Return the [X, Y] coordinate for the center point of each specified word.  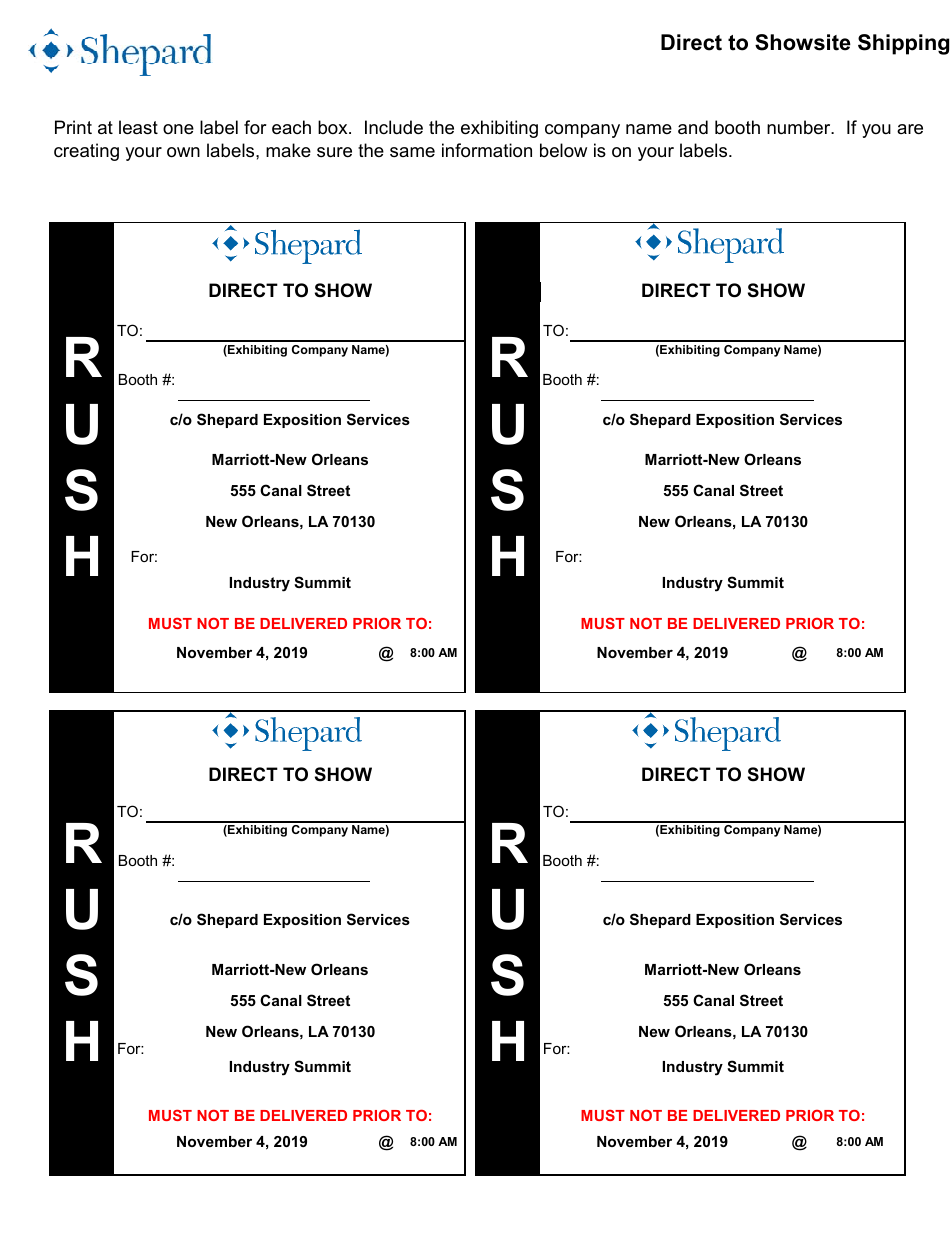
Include [394, 127]
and [693, 127]
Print [73, 127]
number [800, 127]
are [910, 129]
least [138, 127]
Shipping [903, 44]
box [334, 127]
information [487, 150]
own [183, 152]
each [291, 127]
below [563, 150]
